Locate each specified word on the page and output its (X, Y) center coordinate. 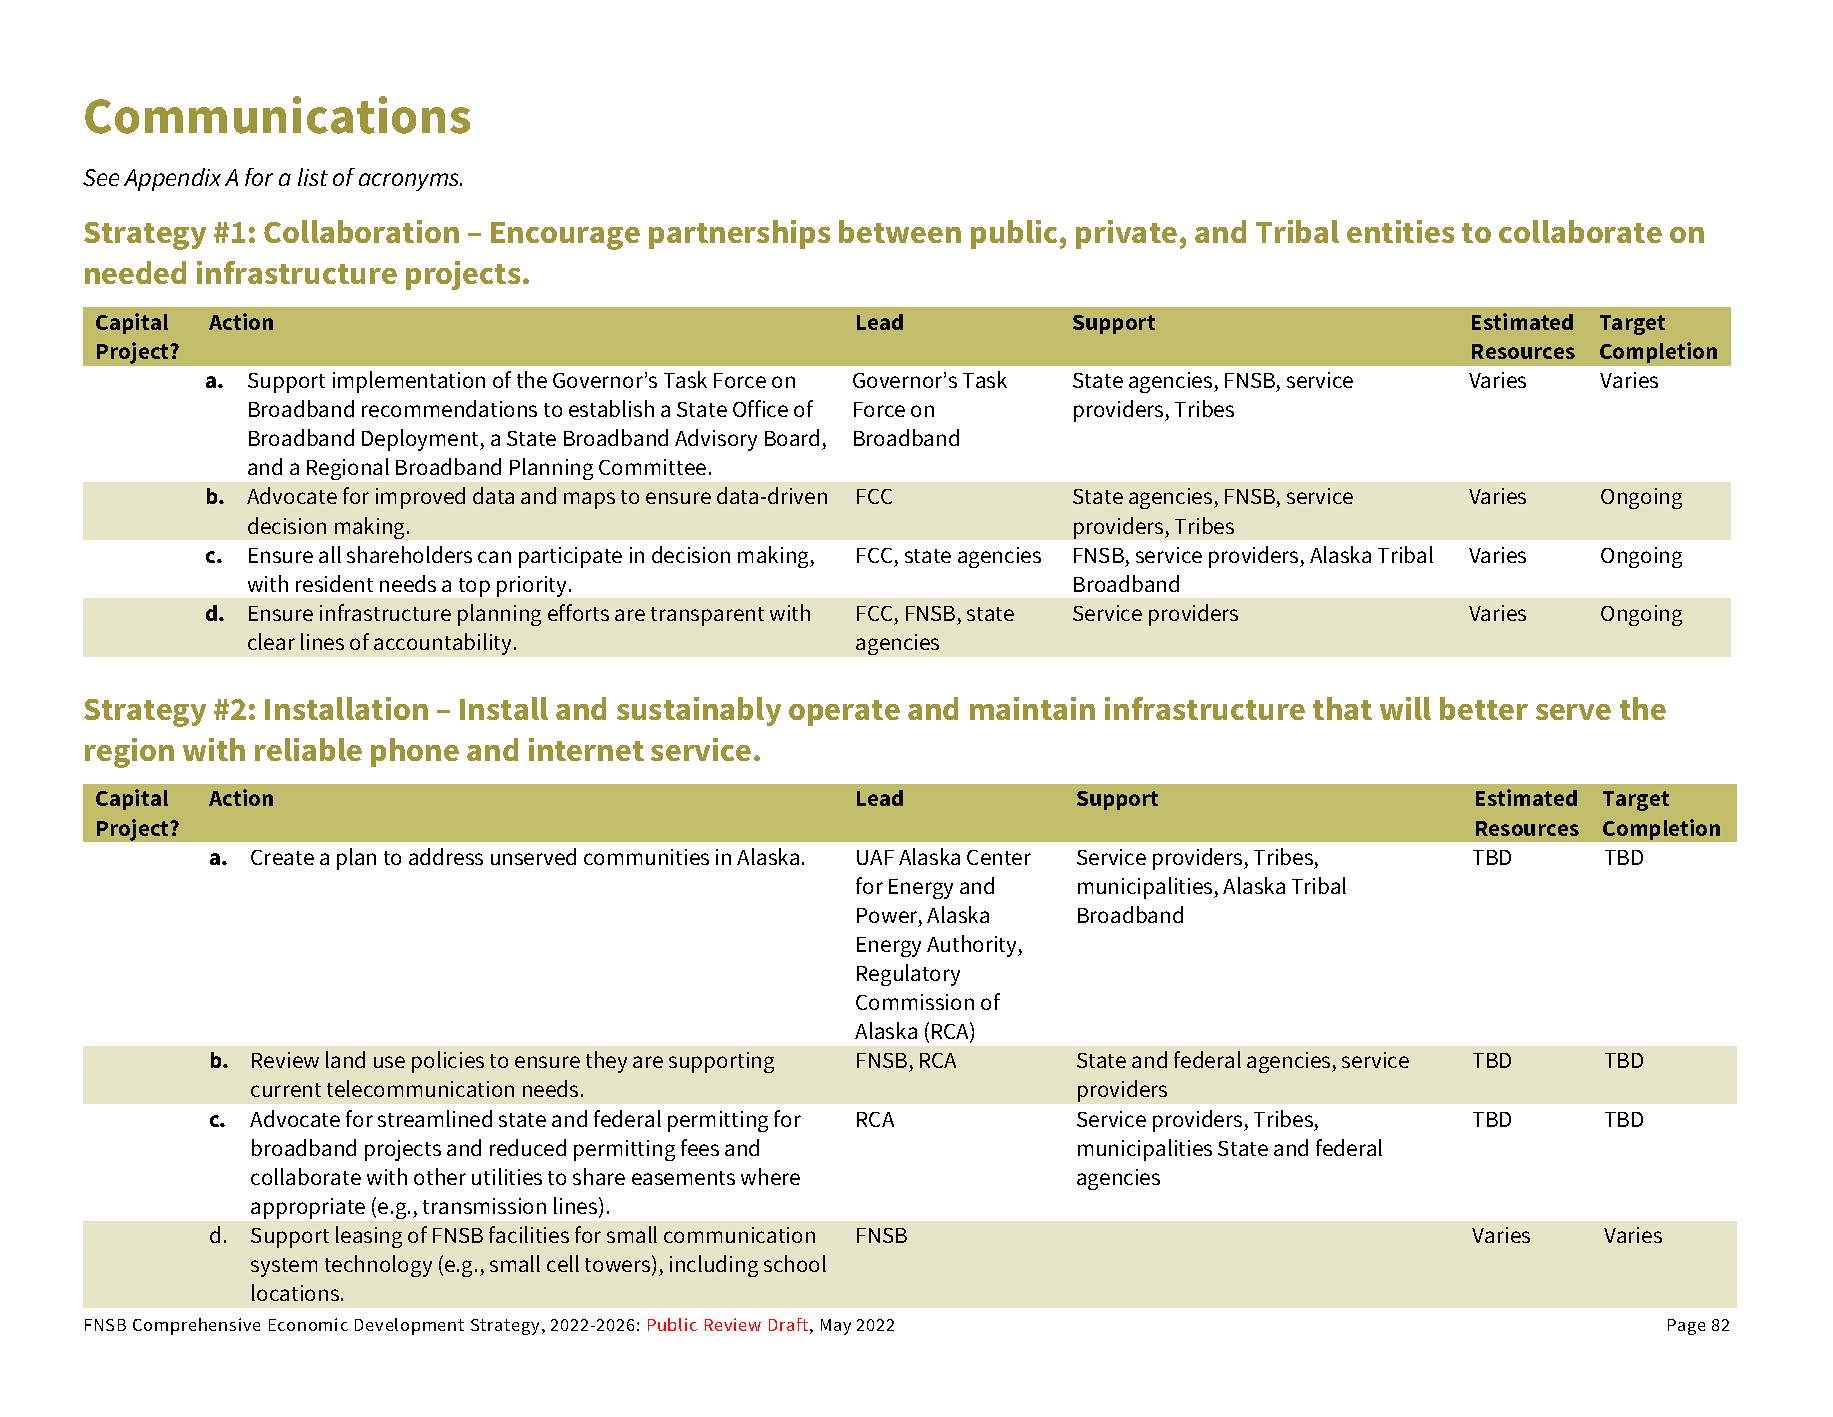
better (1484, 708)
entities (1400, 231)
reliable (308, 749)
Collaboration (361, 231)
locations (297, 1292)
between (900, 231)
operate (844, 713)
